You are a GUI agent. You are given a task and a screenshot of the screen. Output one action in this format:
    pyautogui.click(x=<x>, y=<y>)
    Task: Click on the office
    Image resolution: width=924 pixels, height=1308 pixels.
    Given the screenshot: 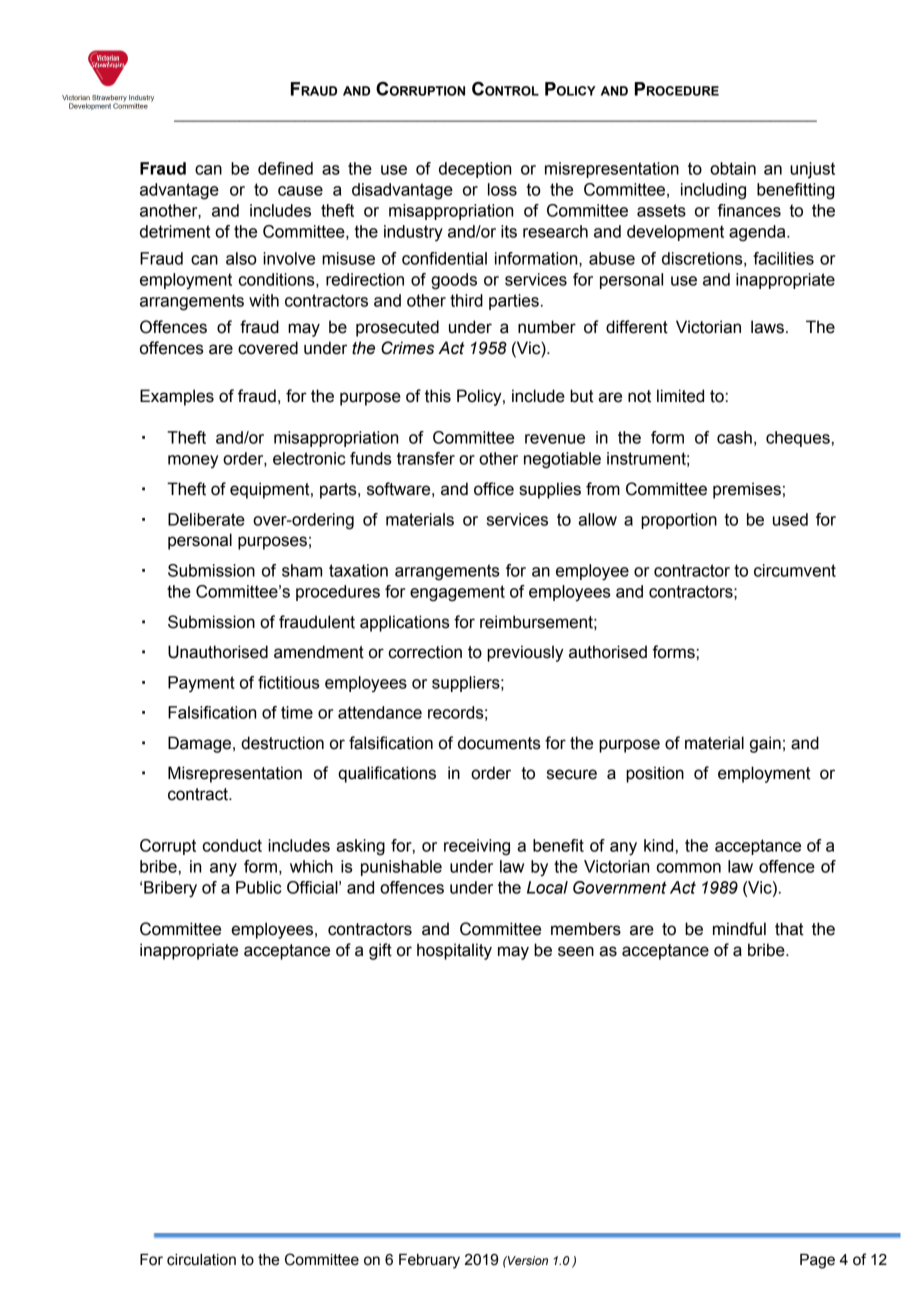 What is the action you would take?
    pyautogui.click(x=494, y=489)
